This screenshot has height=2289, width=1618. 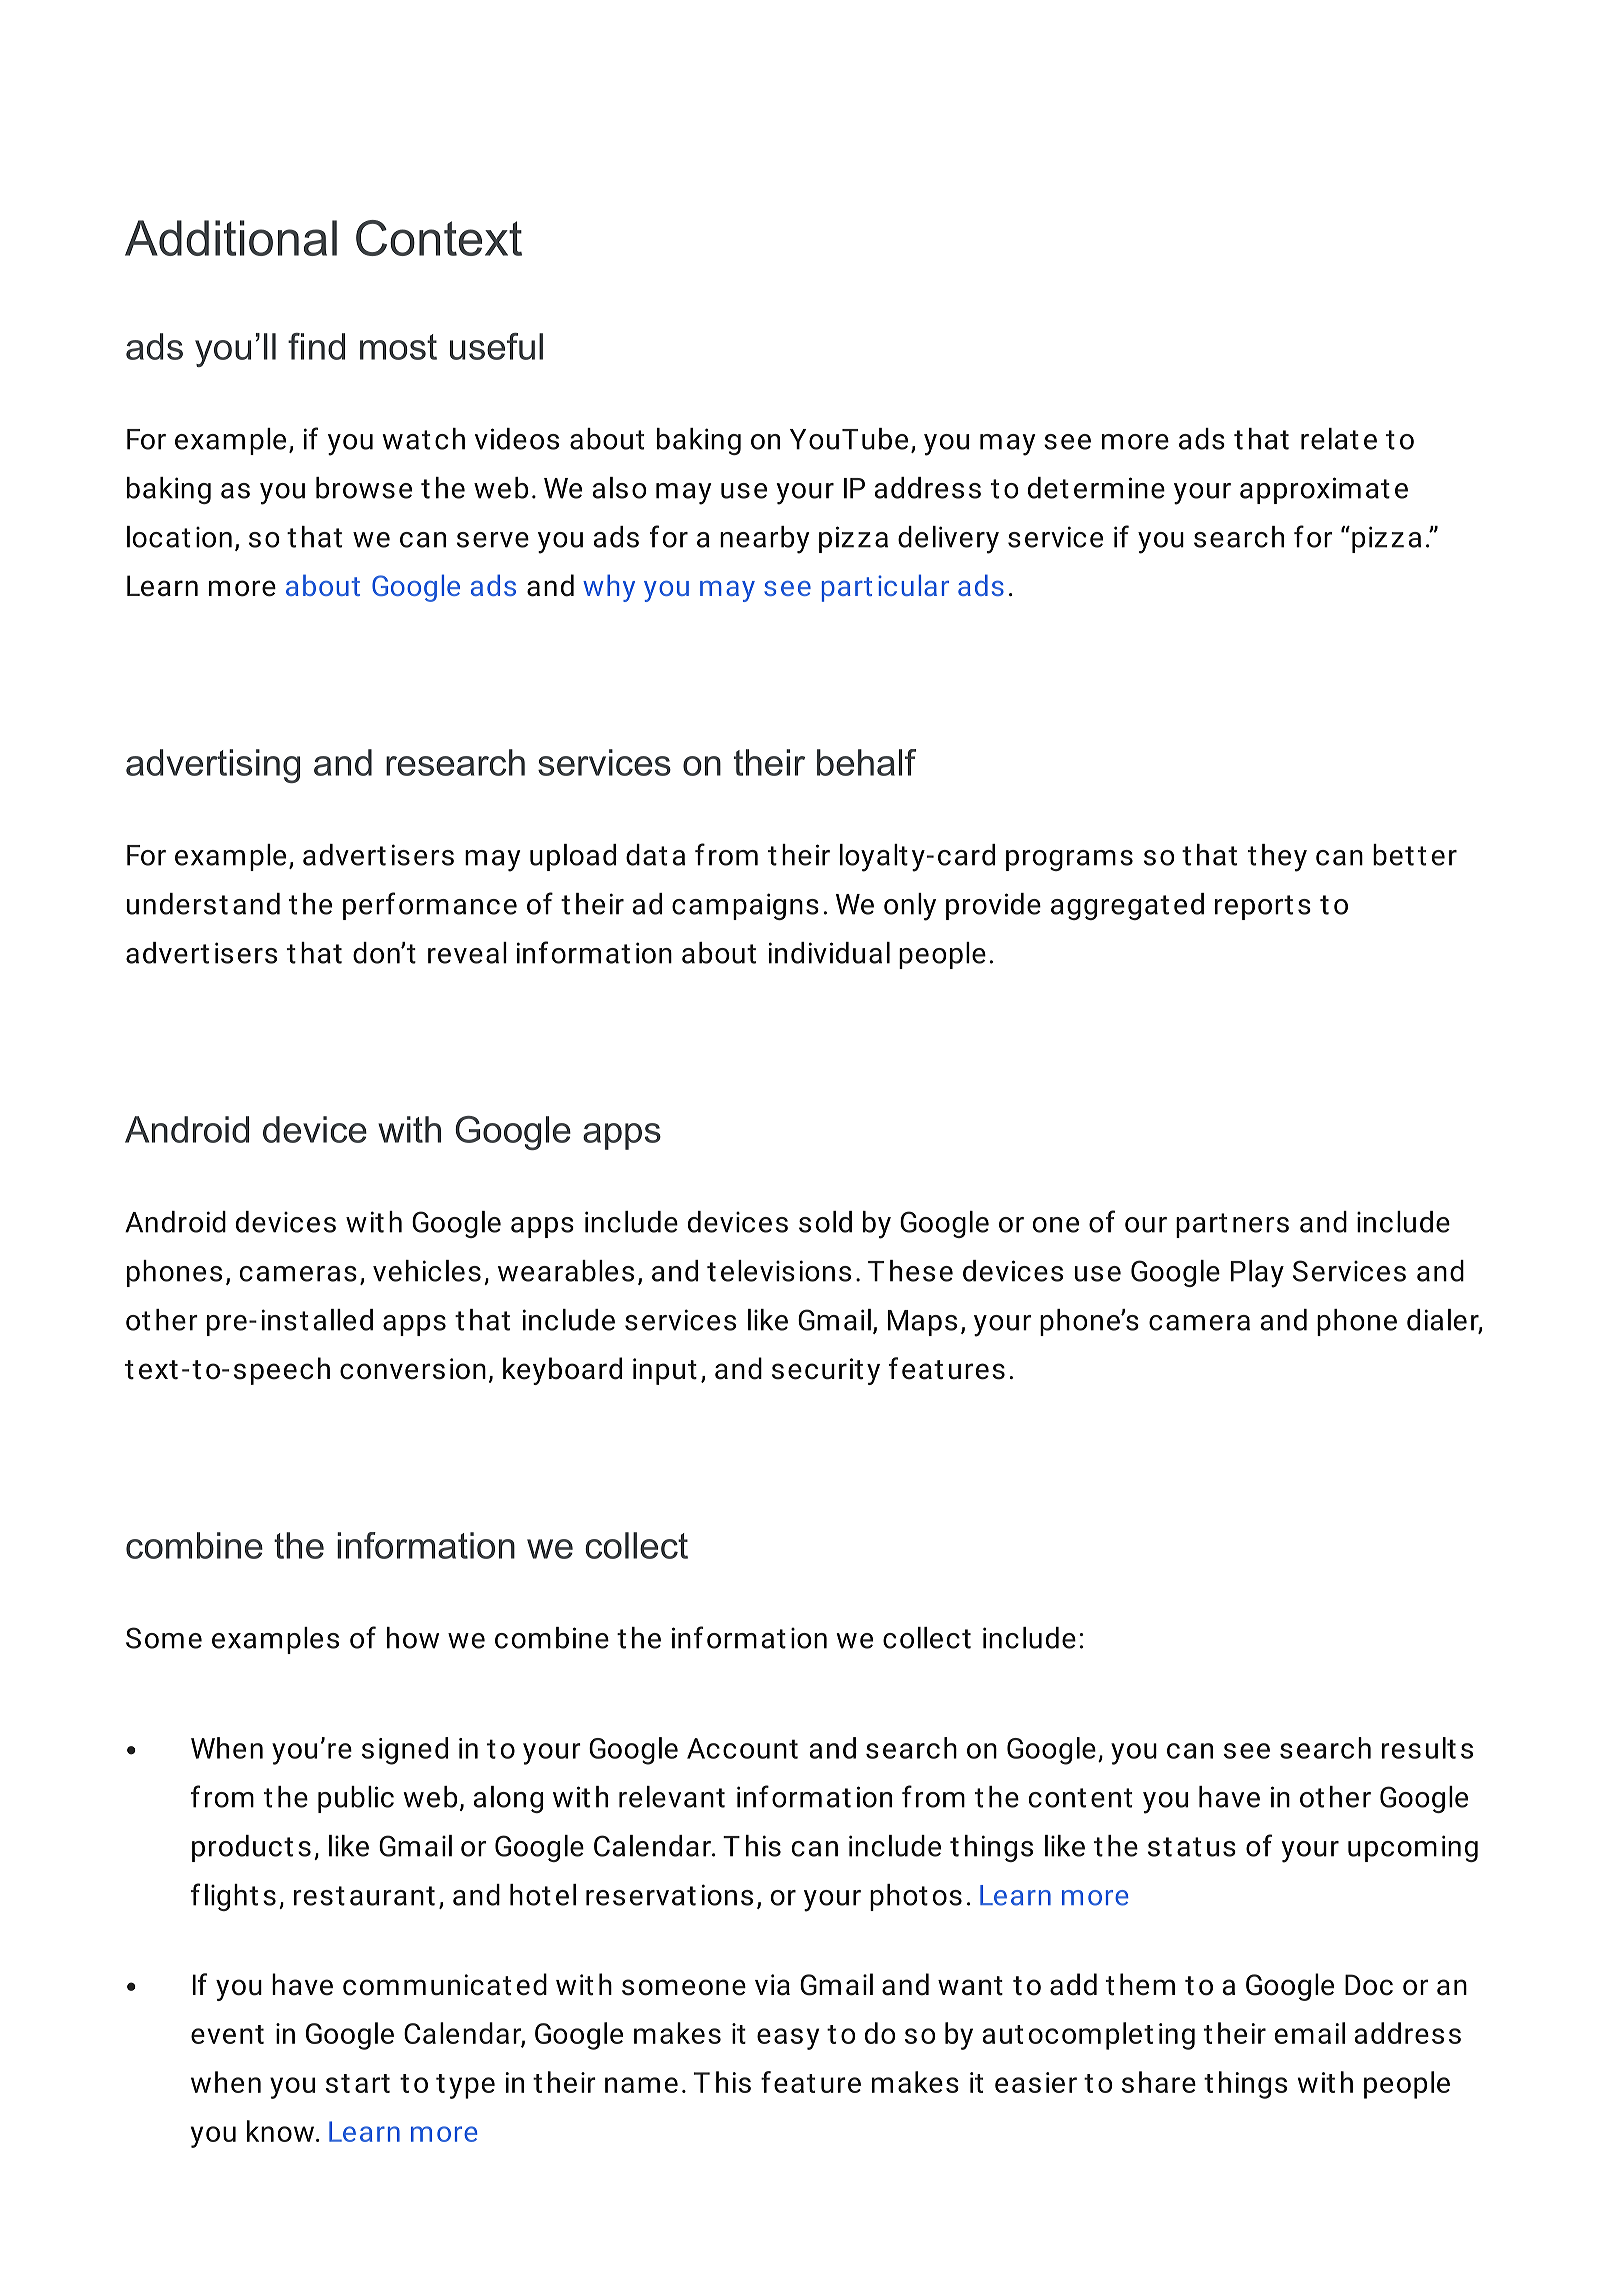 What do you see at coordinates (825, 1222) in the screenshot?
I see `sold` at bounding box center [825, 1222].
